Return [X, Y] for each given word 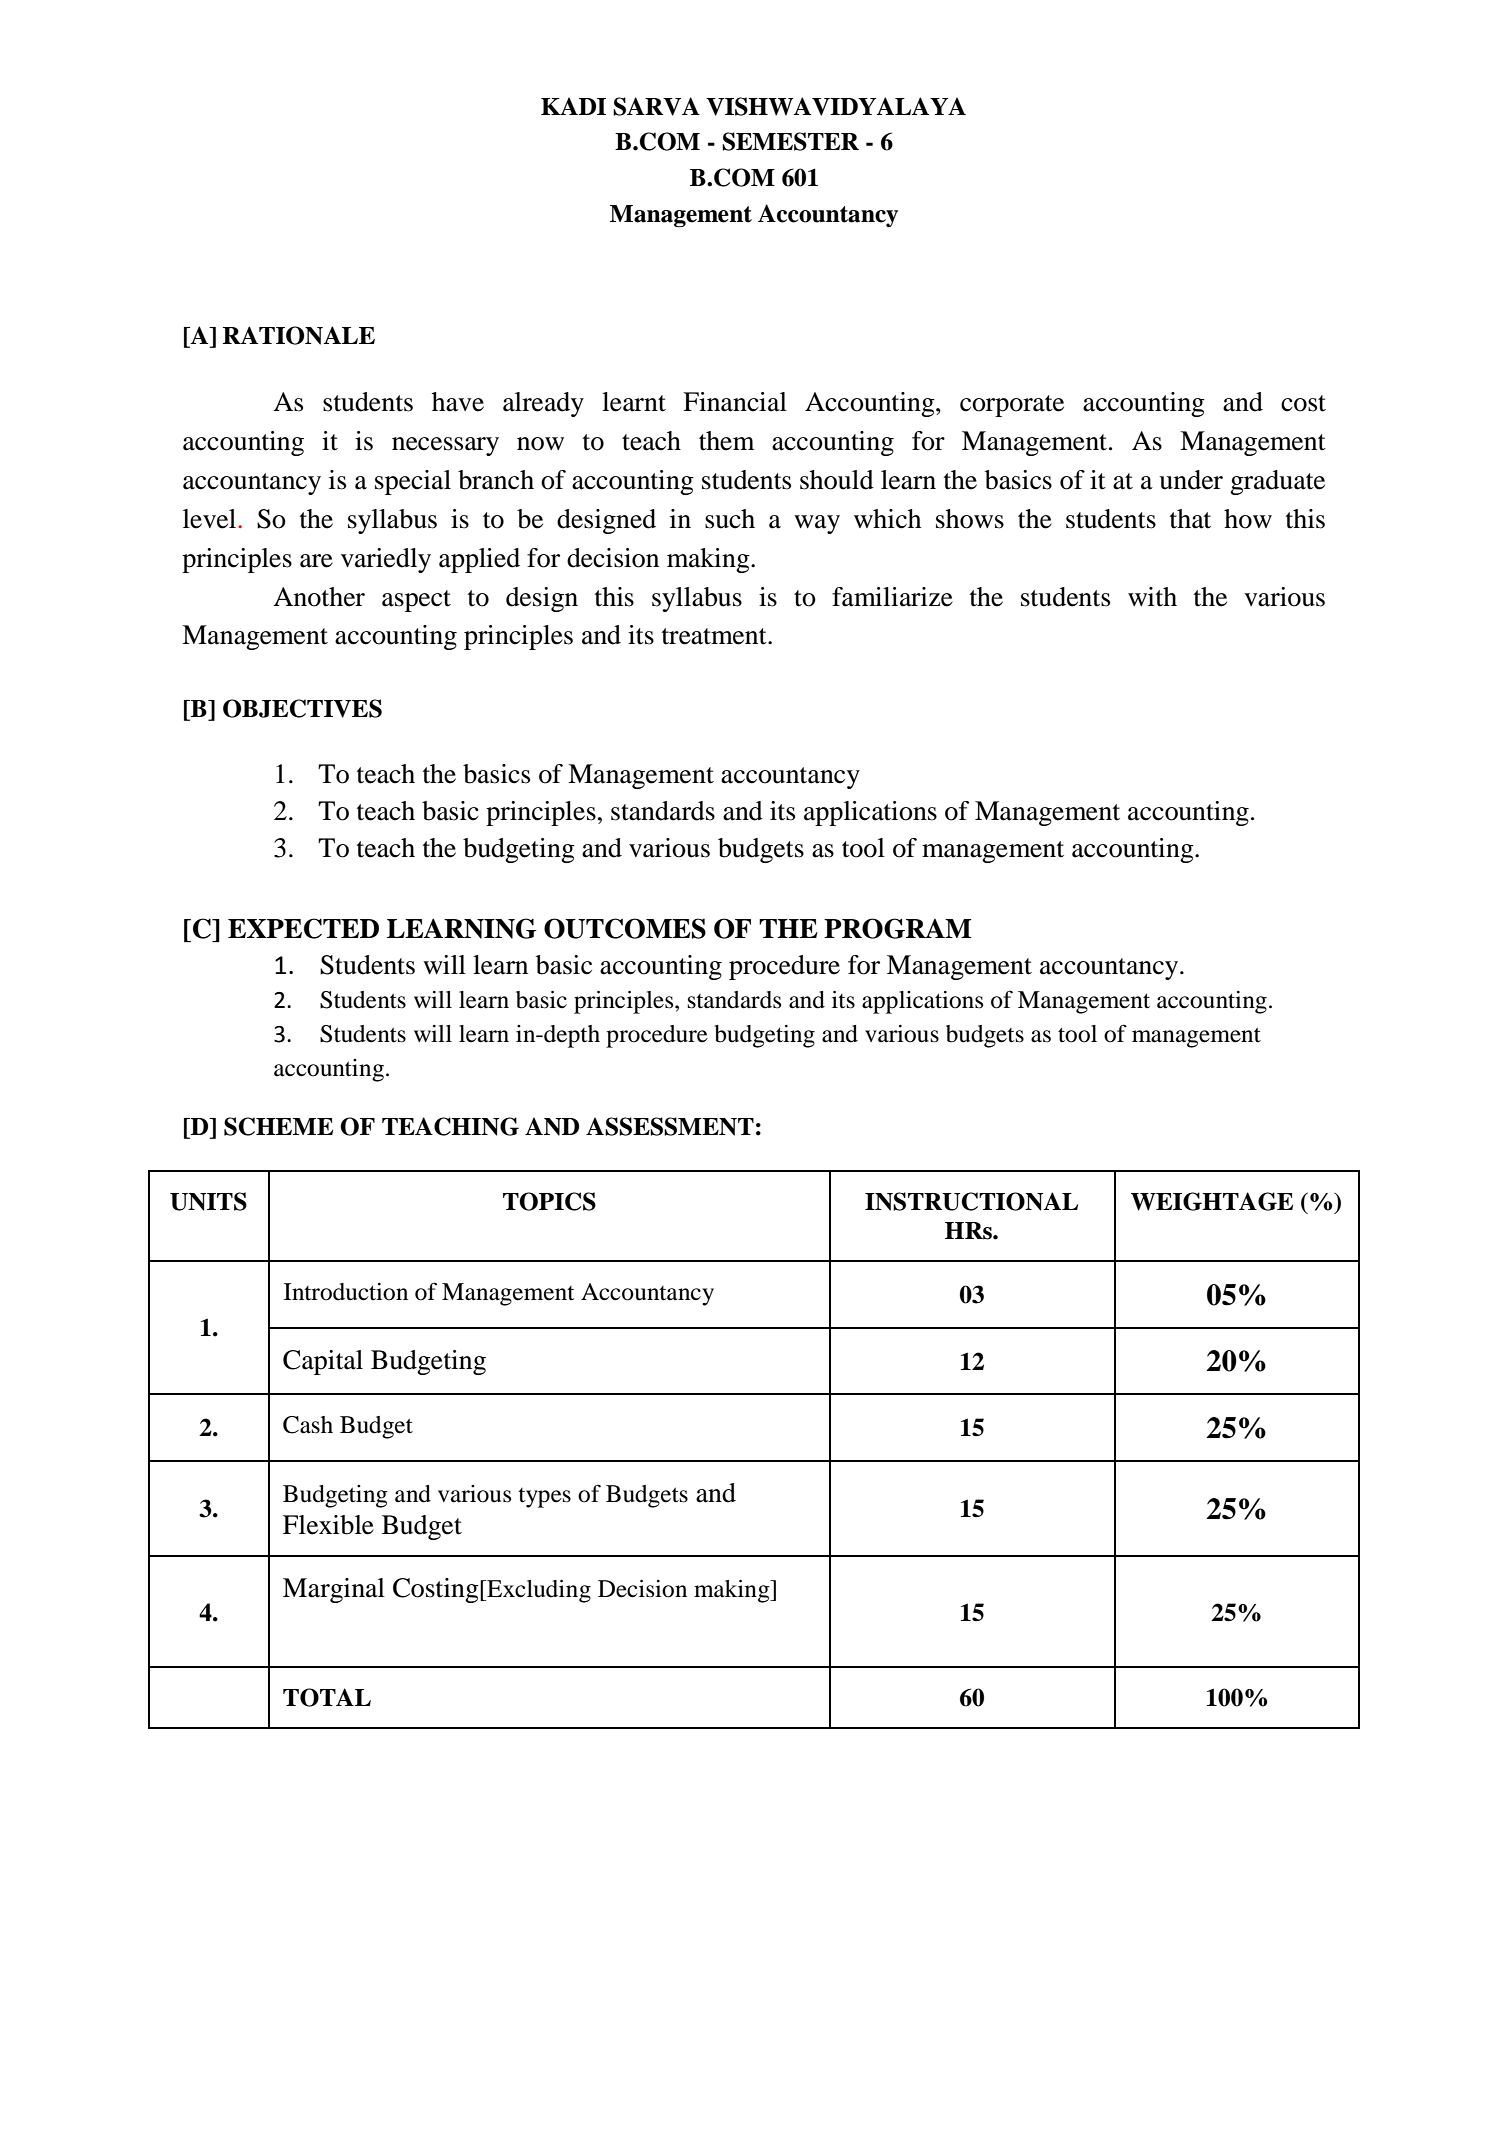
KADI [573, 106]
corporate [1012, 406]
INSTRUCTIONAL [971, 1201]
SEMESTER [790, 141]
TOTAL [327, 1697]
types [544, 1498]
